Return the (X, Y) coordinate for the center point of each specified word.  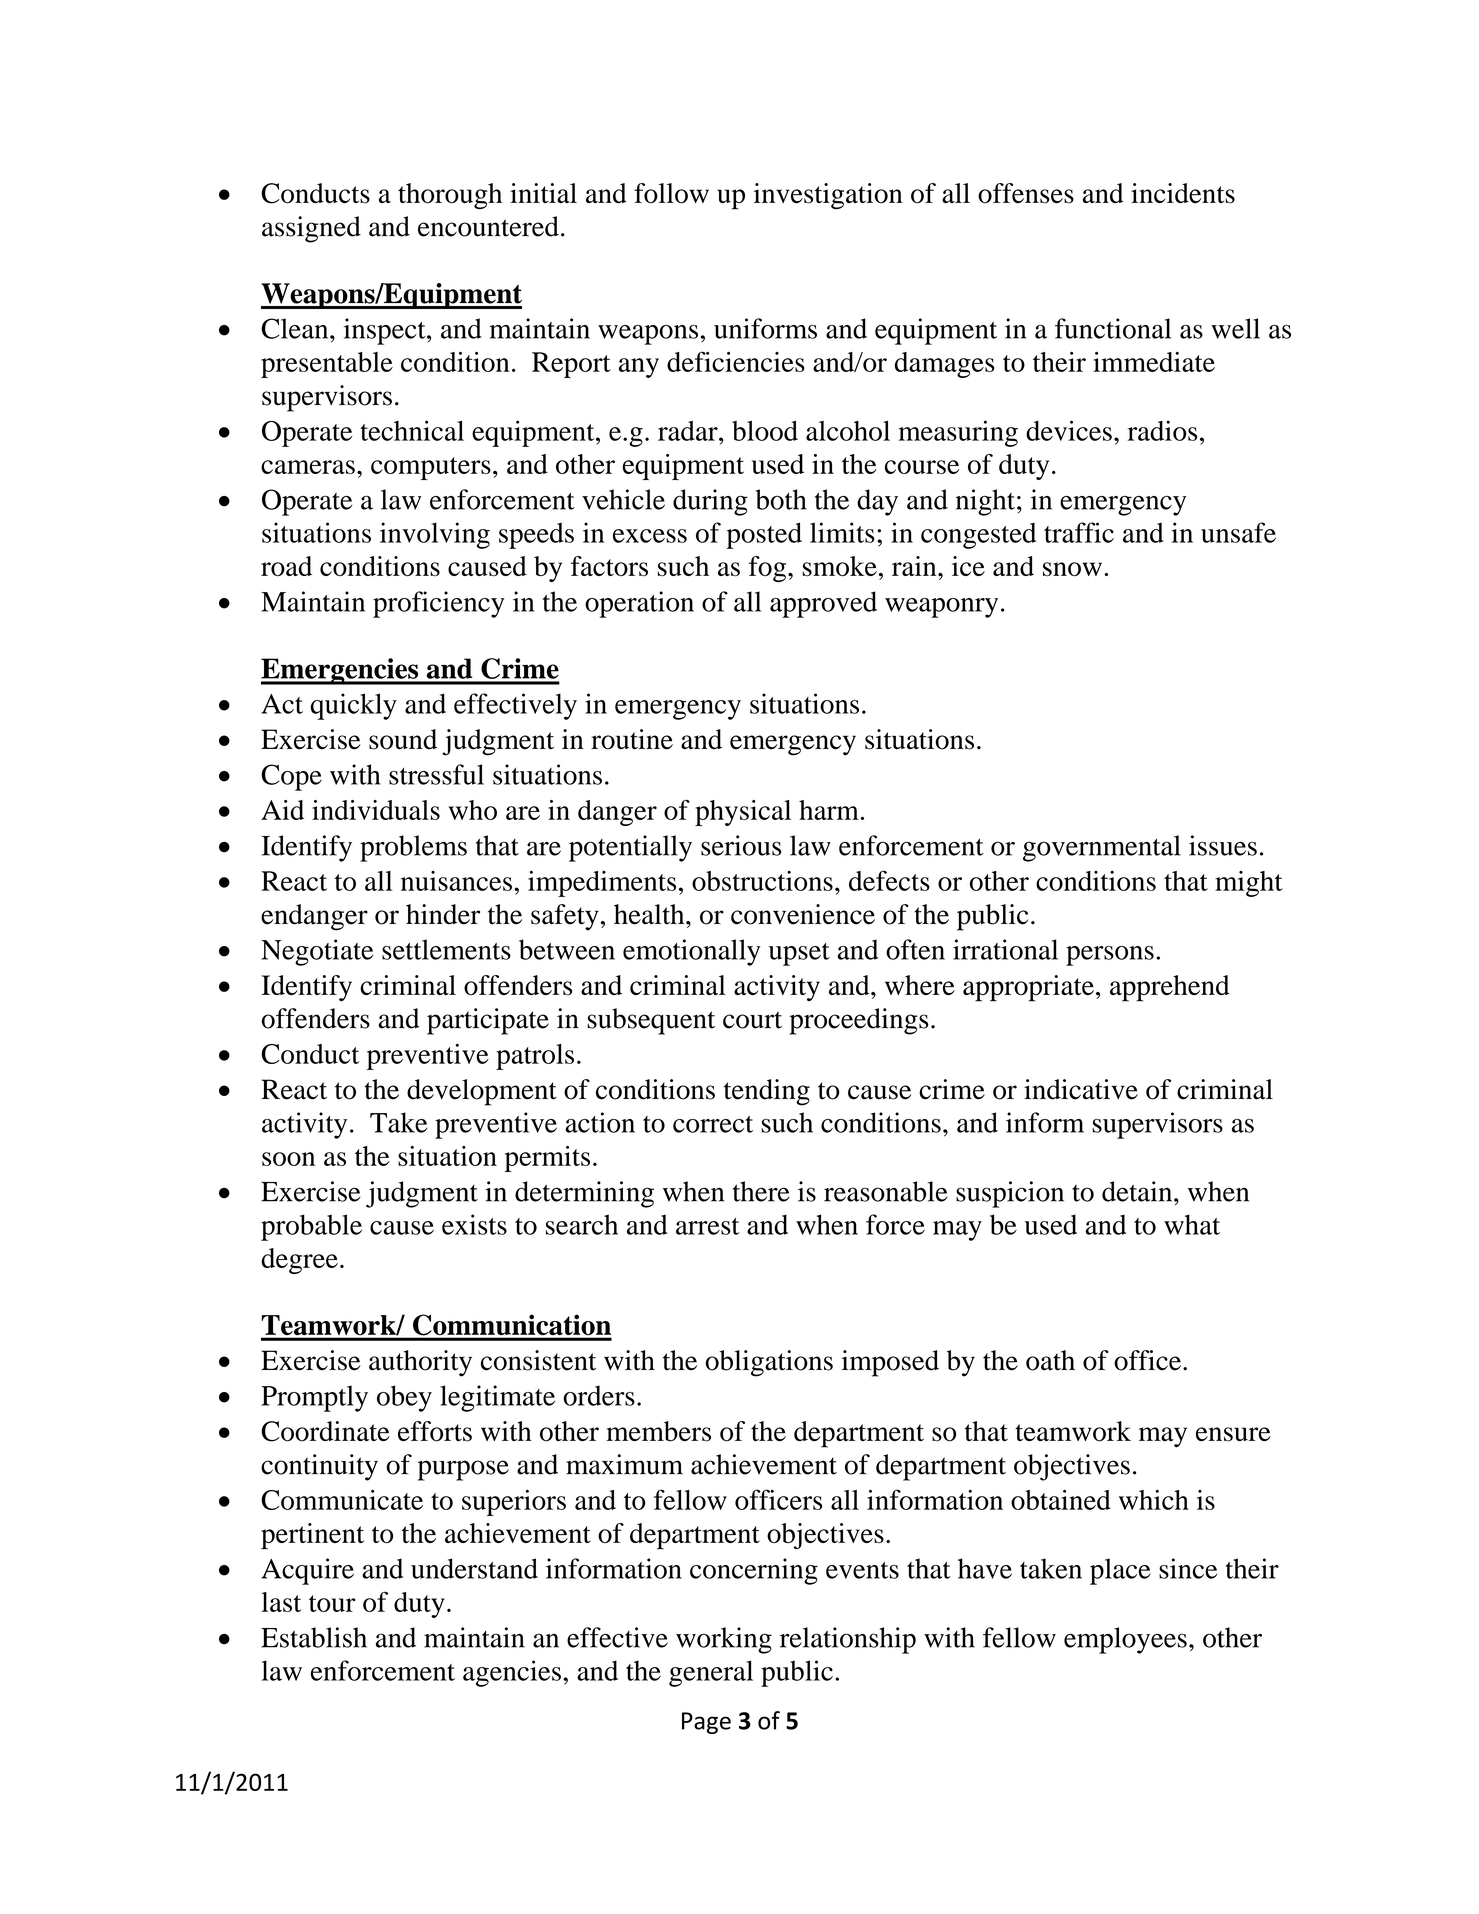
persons (1110, 956)
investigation (828, 196)
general (711, 1673)
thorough (450, 196)
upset (799, 954)
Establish (314, 1637)
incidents (1183, 193)
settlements (446, 949)
